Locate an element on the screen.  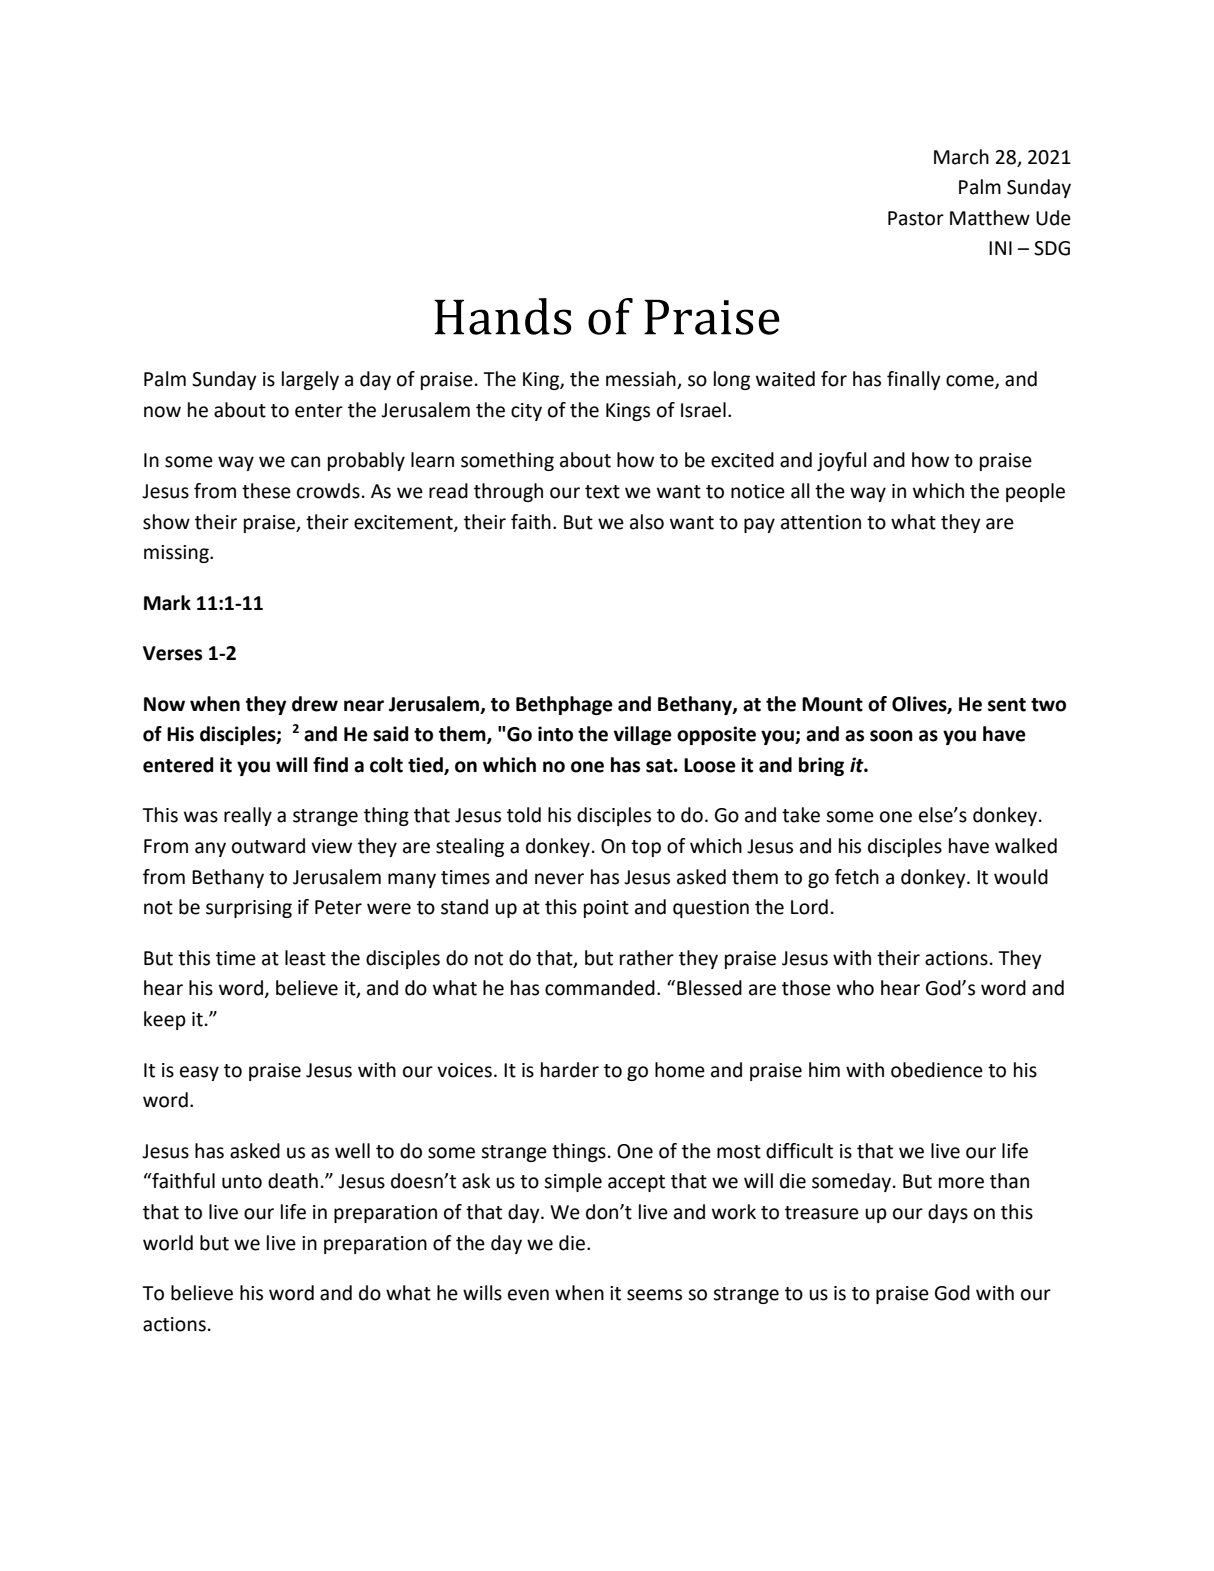
Mark is located at coordinates (167, 603).
